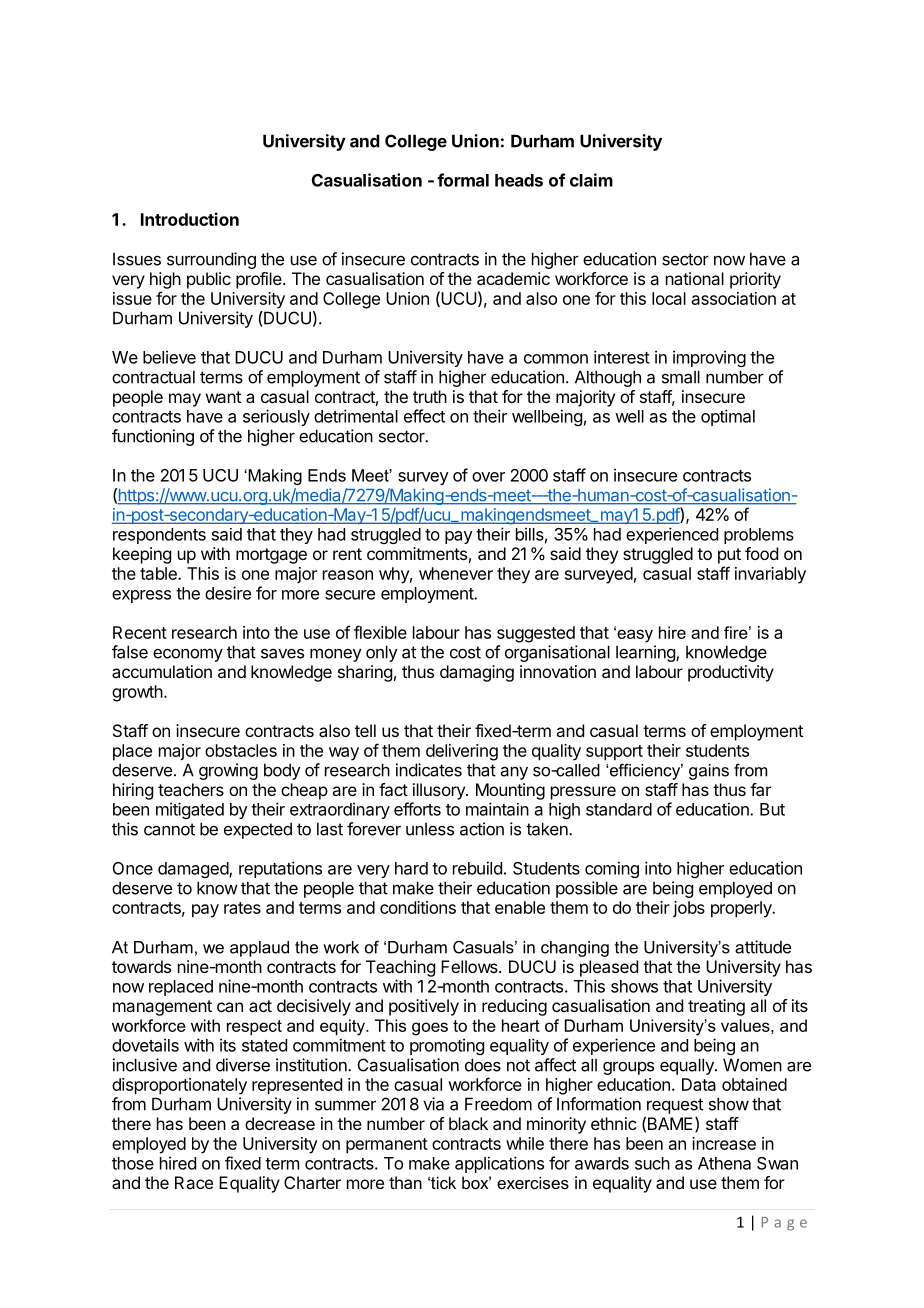 The height and width of the document is (1308, 924). I want to click on national, so click(695, 278).
